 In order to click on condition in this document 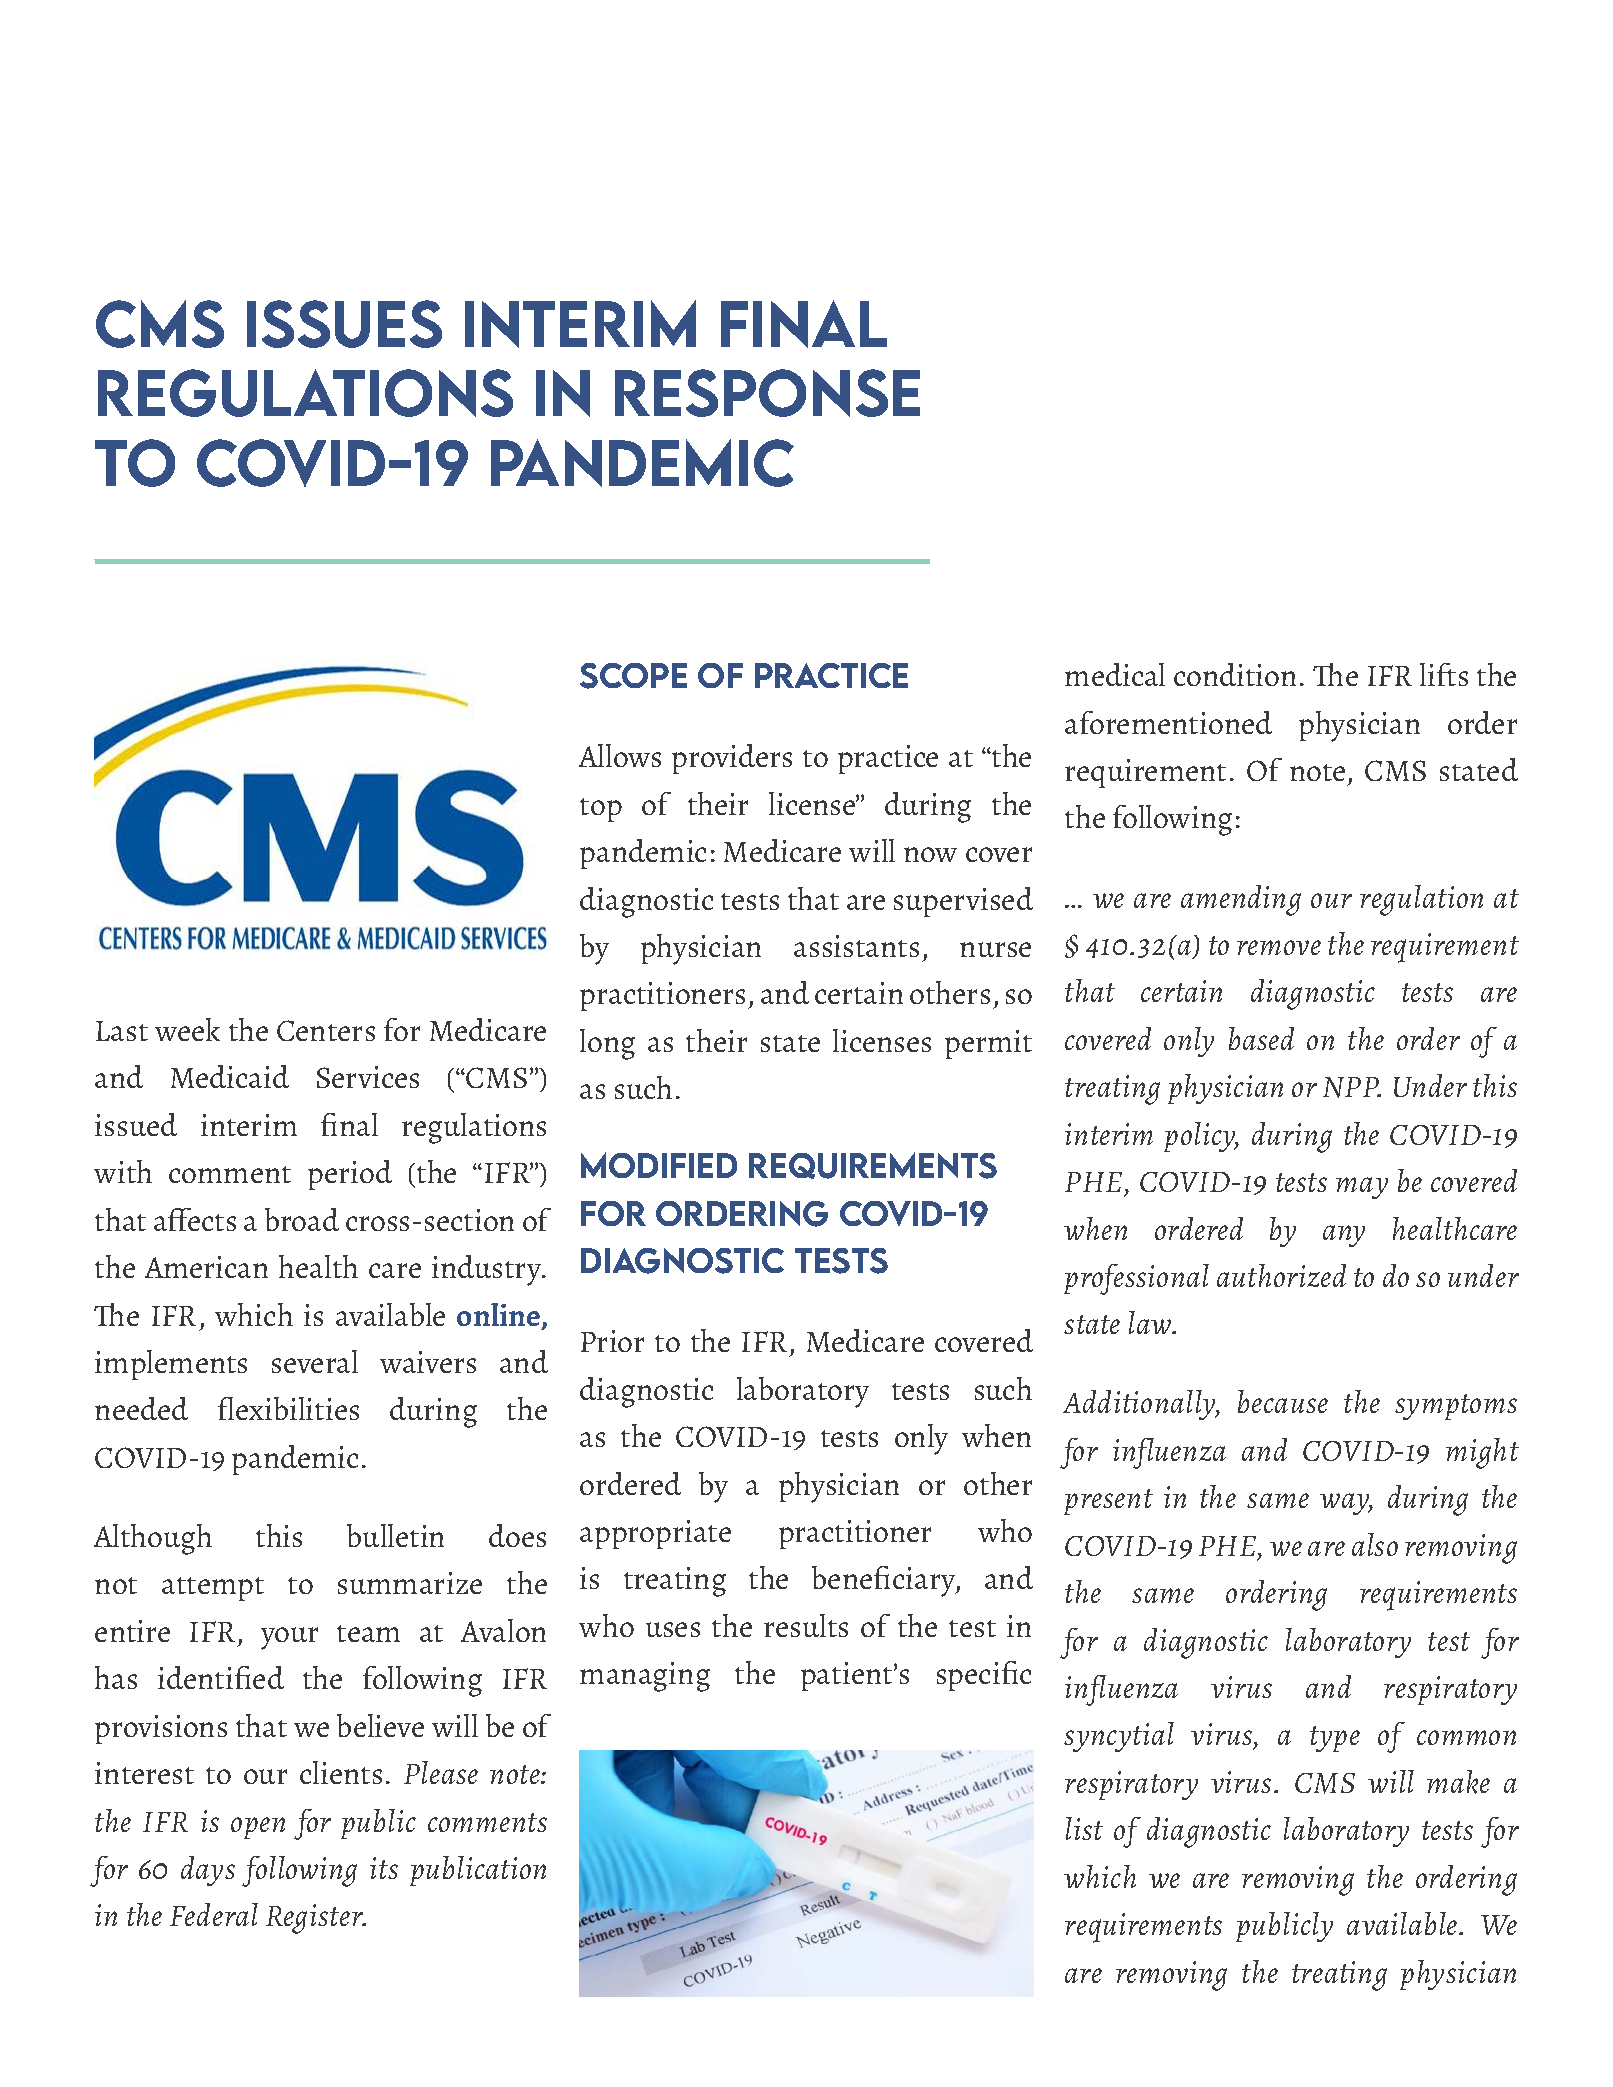, I will do `click(1235, 674)`.
